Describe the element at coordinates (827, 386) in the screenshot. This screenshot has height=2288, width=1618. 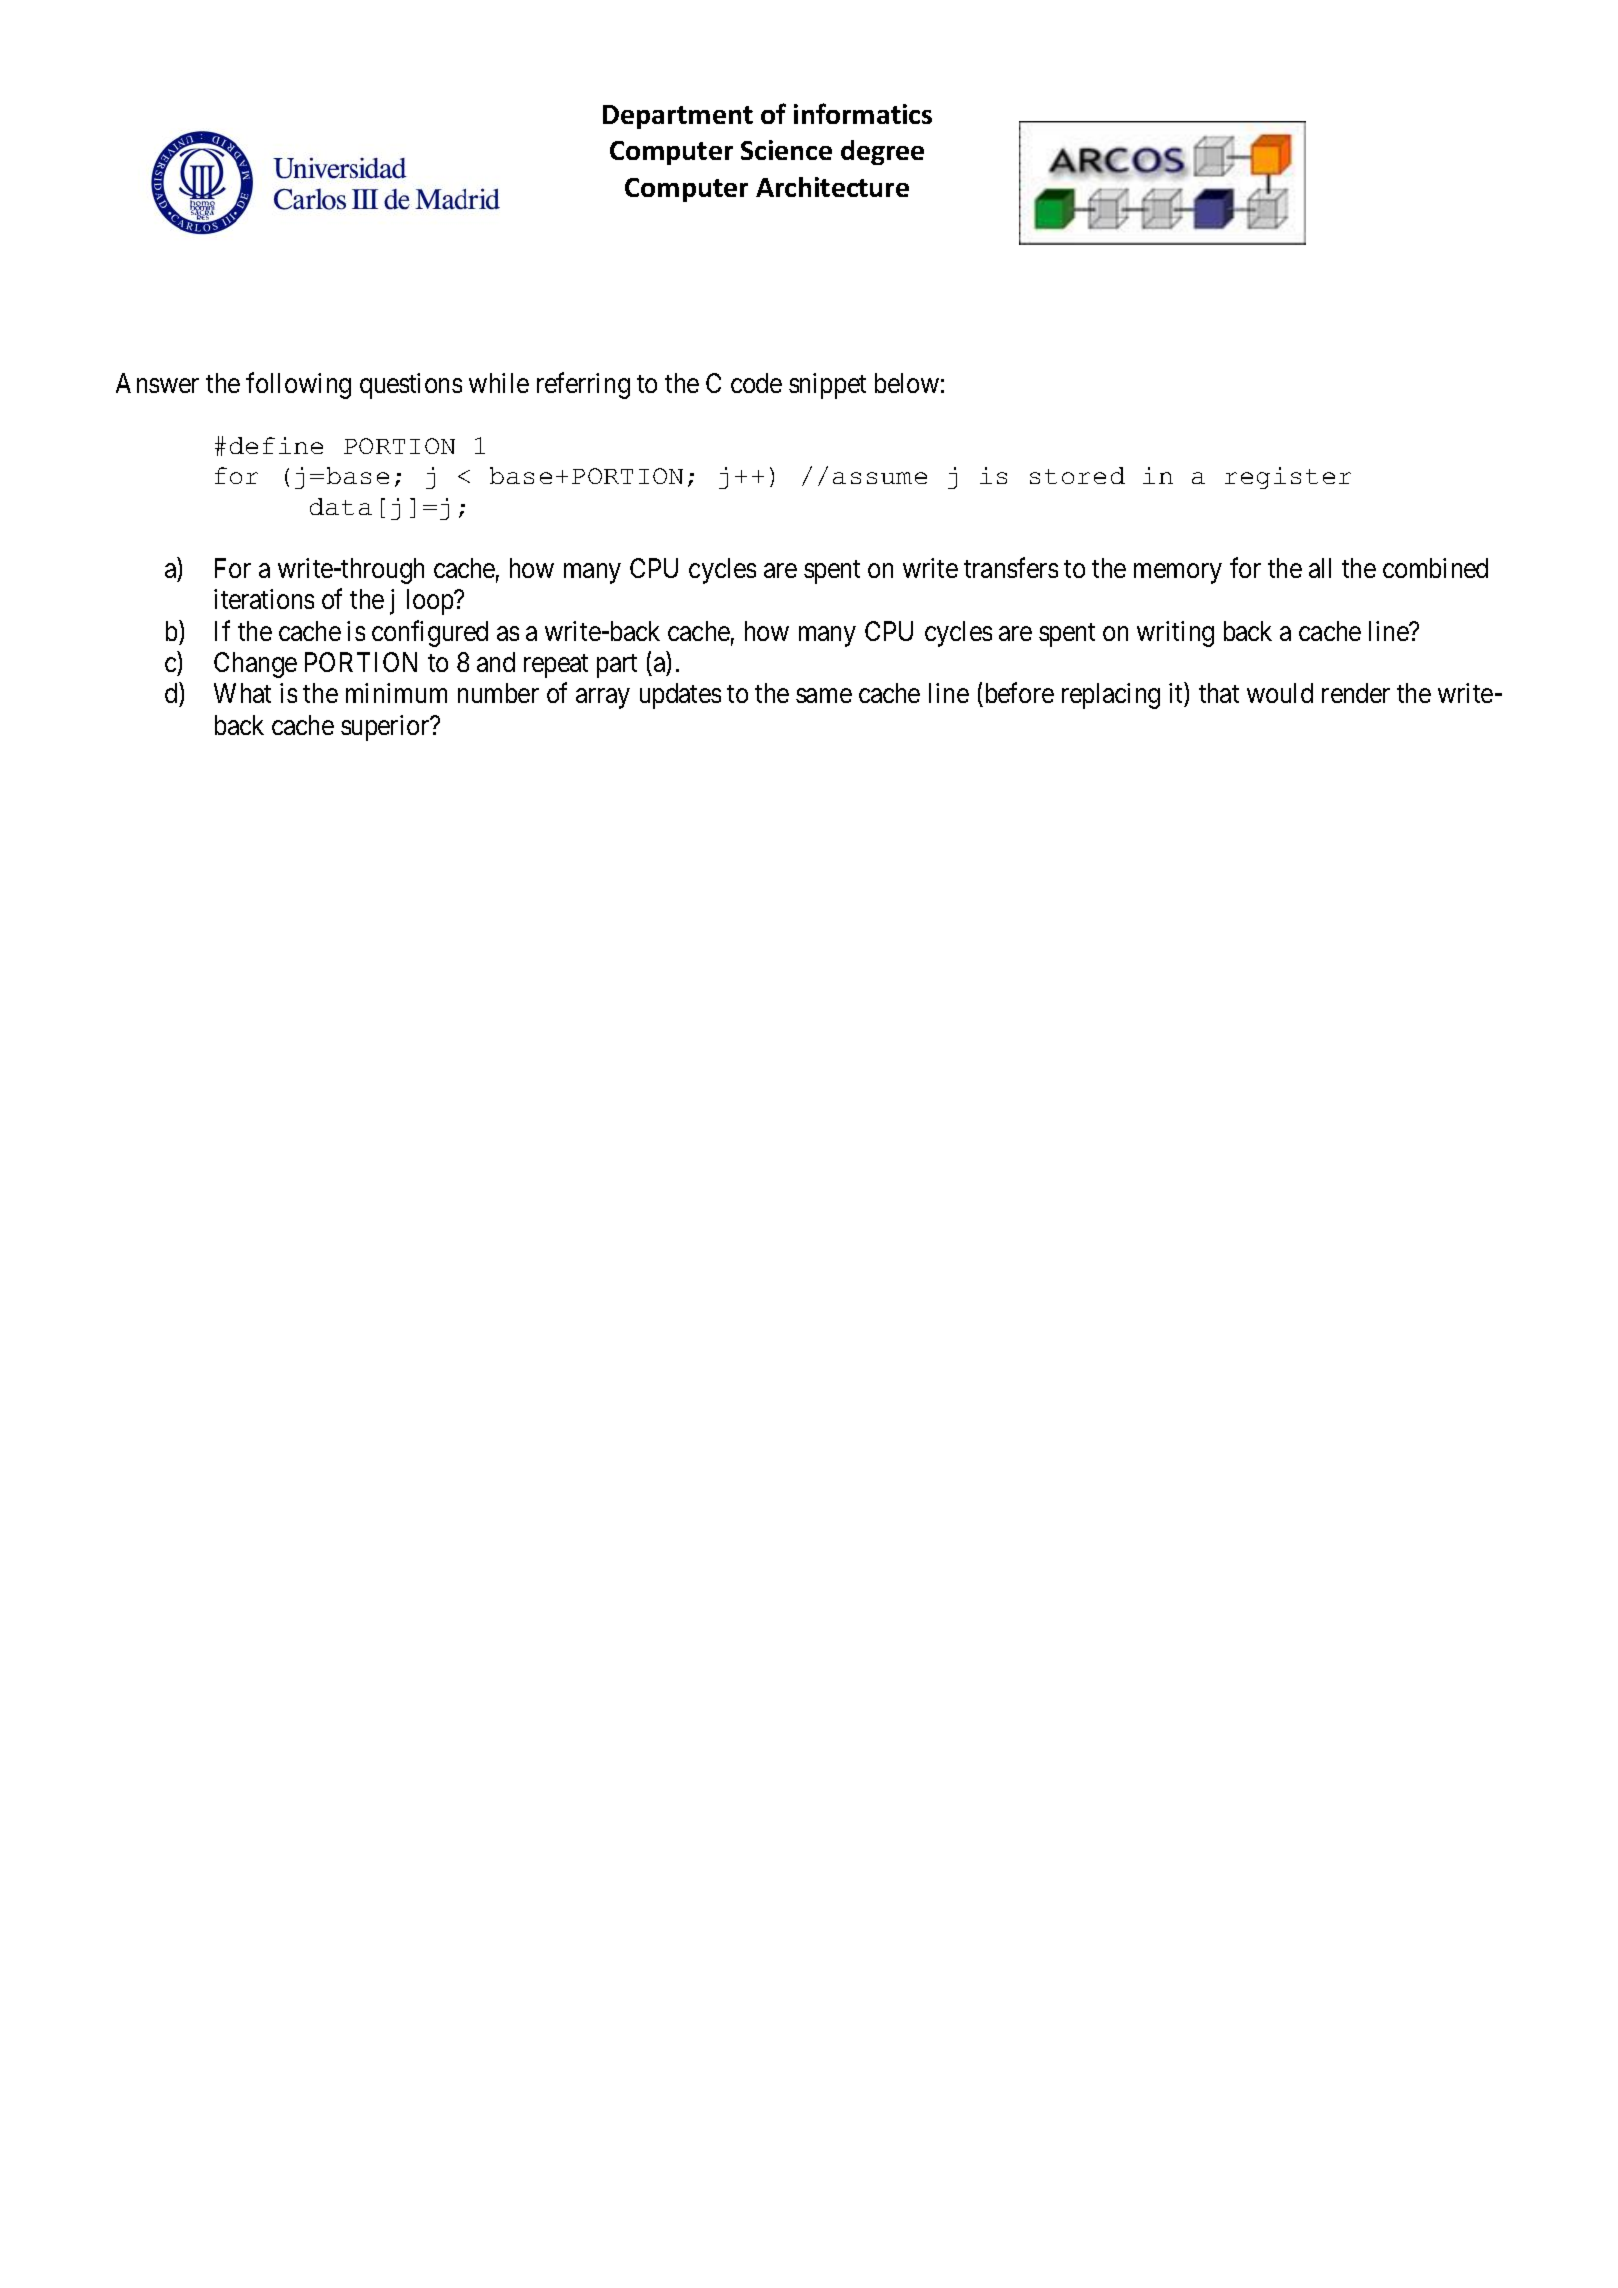
I see `snippet` at that location.
